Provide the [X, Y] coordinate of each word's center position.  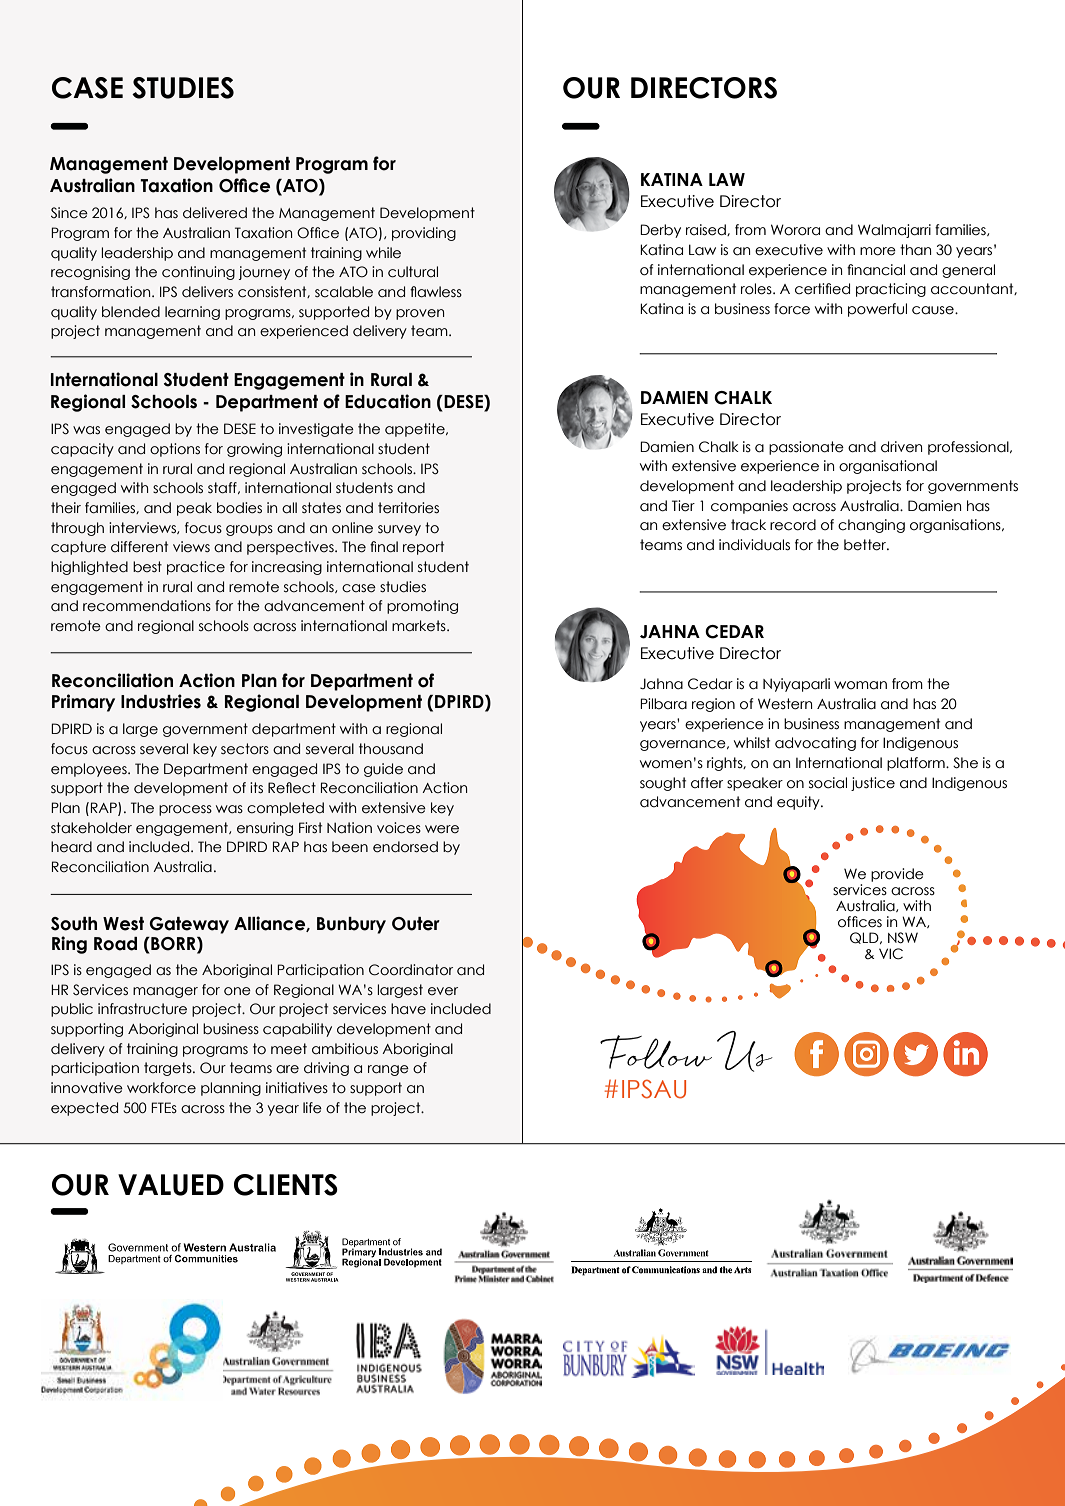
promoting [422, 607]
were [442, 829]
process [185, 810]
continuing [198, 273]
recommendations [147, 606]
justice [873, 784]
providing [424, 234]
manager [165, 992]
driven [901, 446]
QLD [865, 938]
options [175, 450]
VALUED [171, 1185]
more [878, 251]
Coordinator [411, 970]
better [866, 545]
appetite [416, 430]
